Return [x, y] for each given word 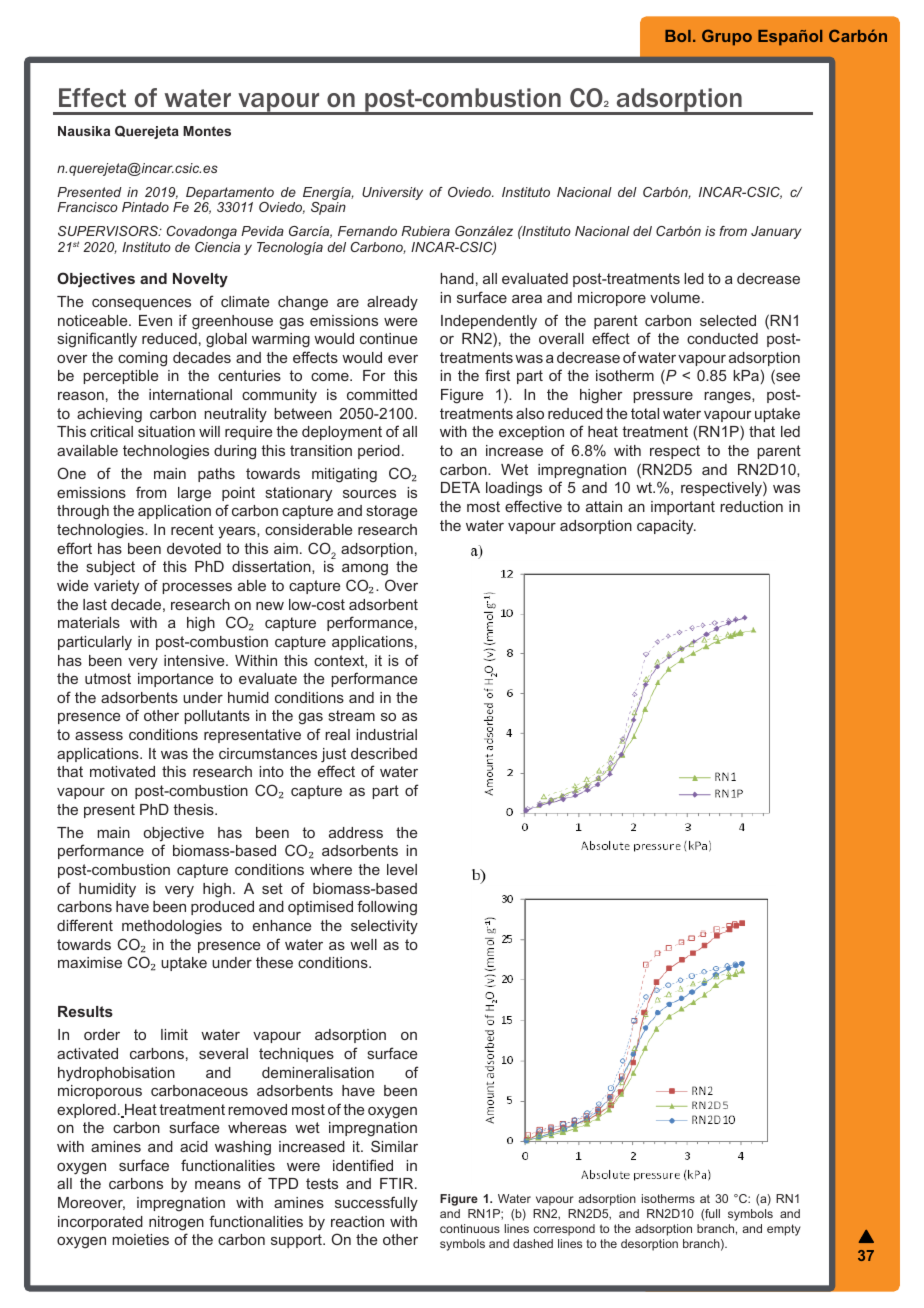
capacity [666, 527]
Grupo [727, 37]
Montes [207, 131]
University [392, 193]
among [365, 570]
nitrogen [176, 1223]
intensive [195, 660]
